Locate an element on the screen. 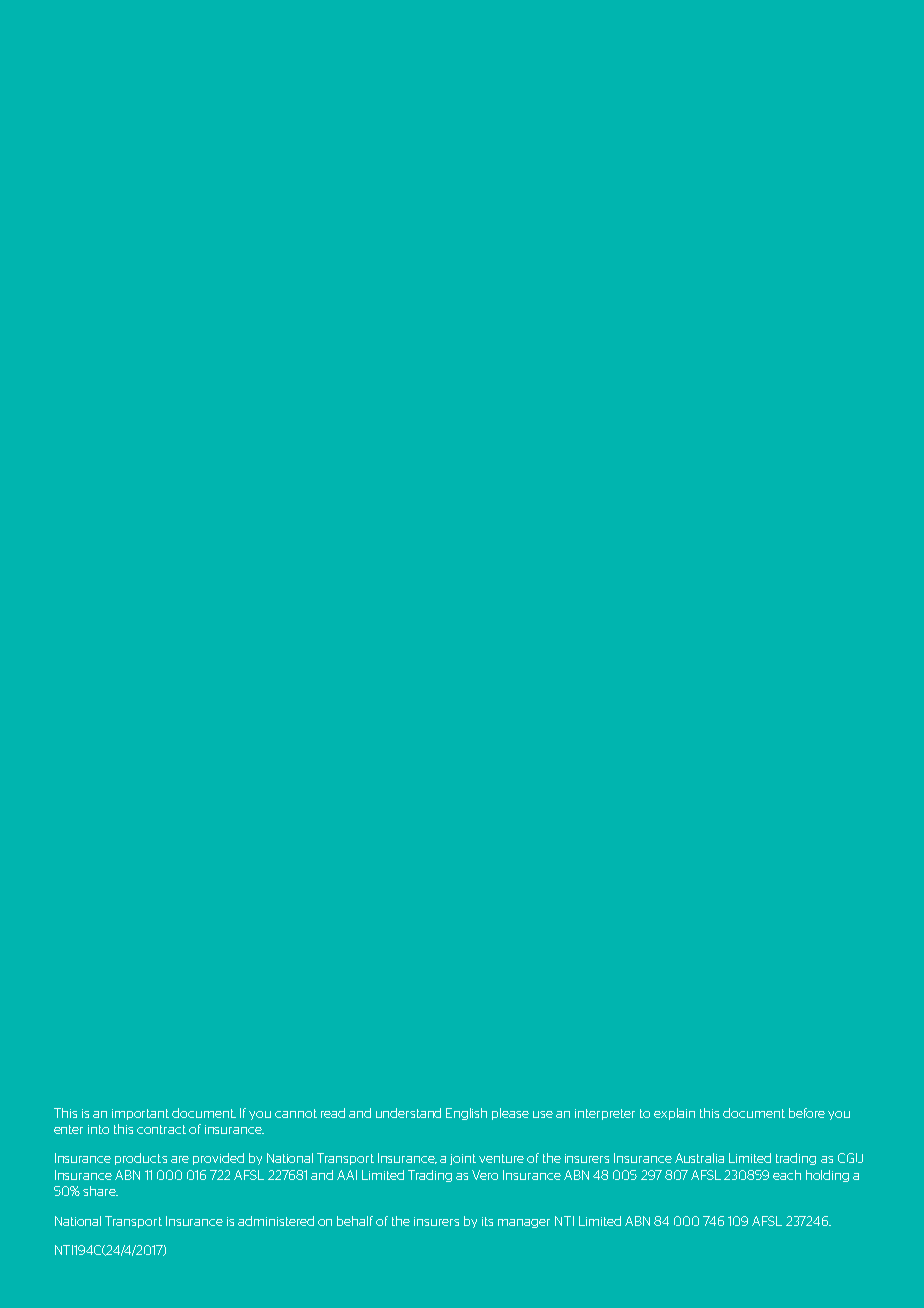 The width and height of the screenshot is (924, 1308). its is located at coordinates (487, 1221).
